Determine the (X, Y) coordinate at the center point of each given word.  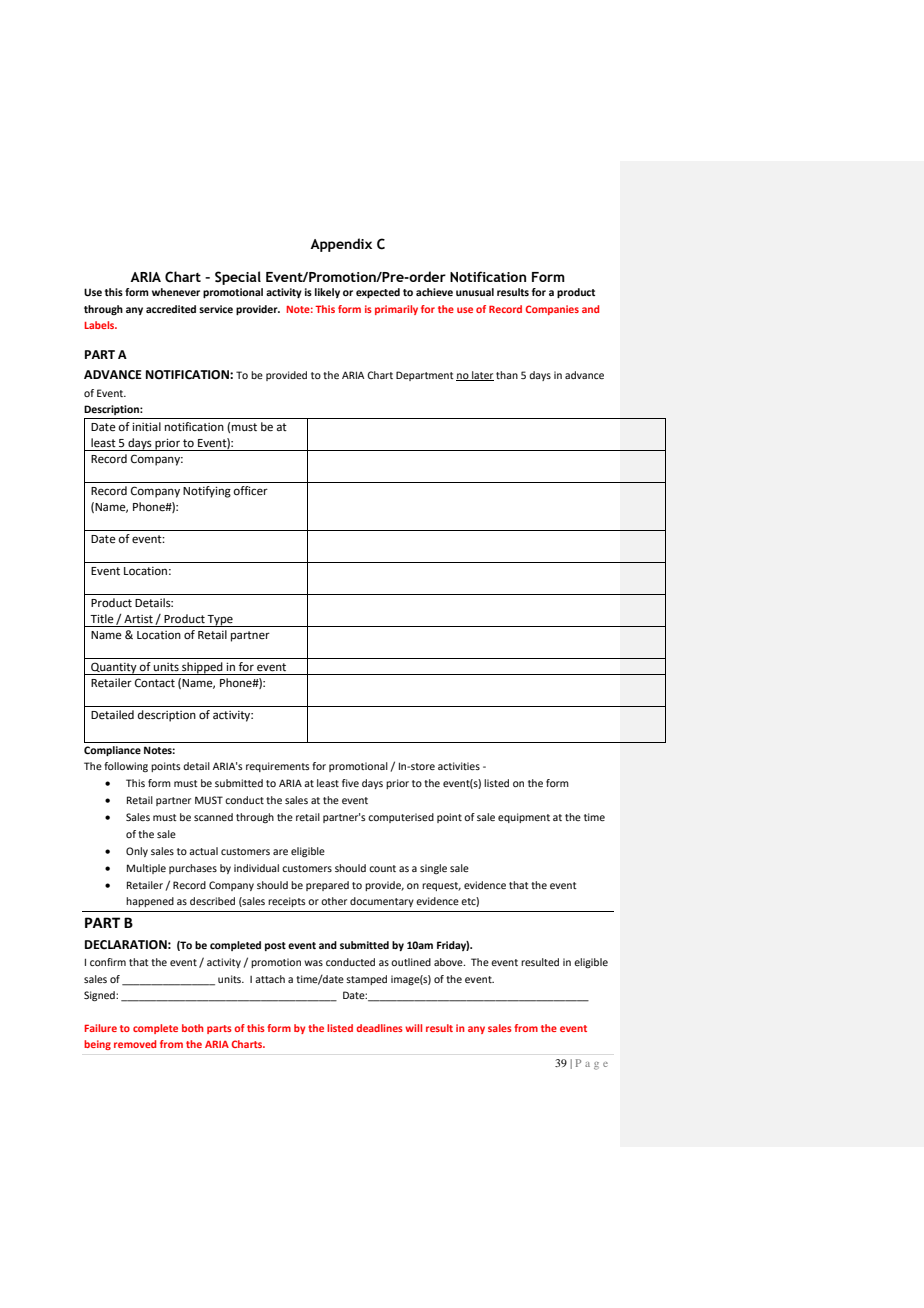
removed (135, 1044)
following (126, 767)
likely (327, 293)
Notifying (207, 492)
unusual (475, 292)
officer (250, 491)
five (350, 783)
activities (459, 766)
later (482, 376)
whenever (176, 292)
